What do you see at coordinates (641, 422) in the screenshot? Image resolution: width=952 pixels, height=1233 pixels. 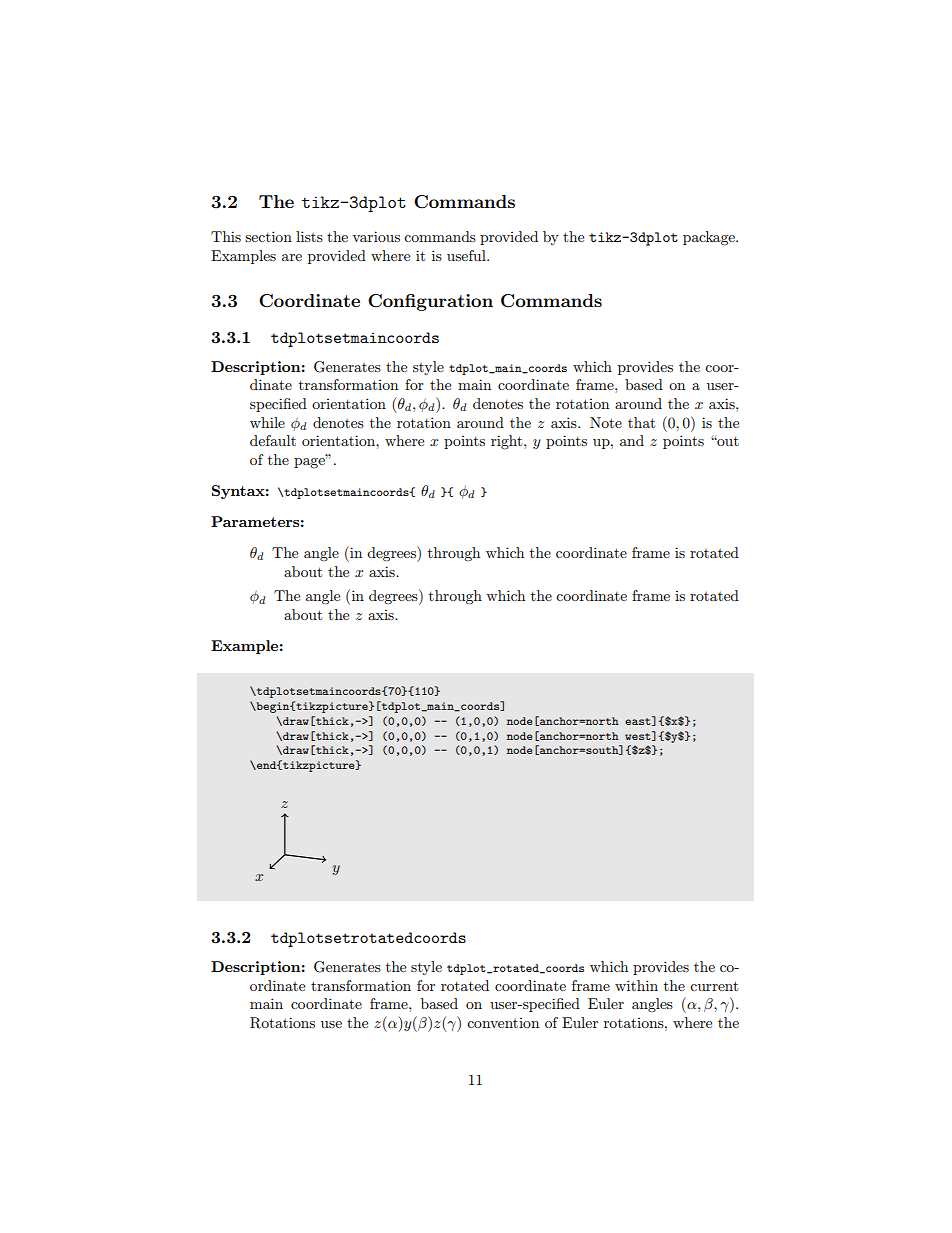 I see `that` at bounding box center [641, 422].
